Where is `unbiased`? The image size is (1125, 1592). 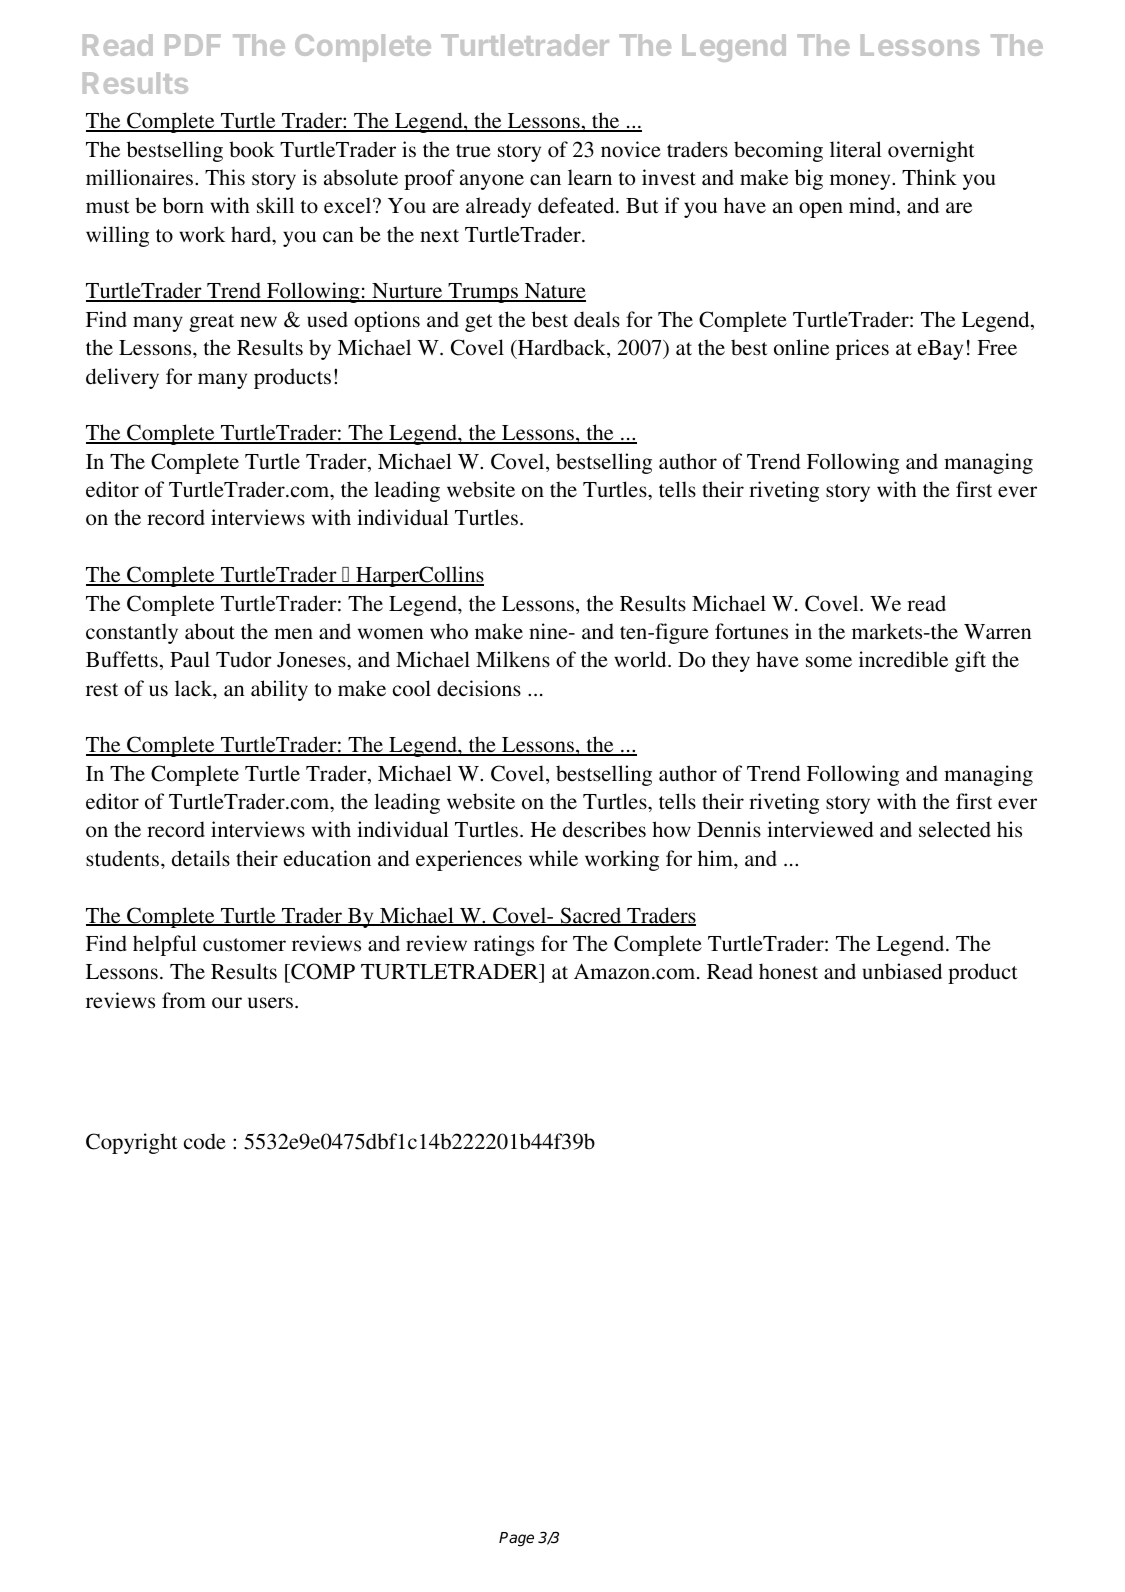
unbiased is located at coordinates (902, 971).
